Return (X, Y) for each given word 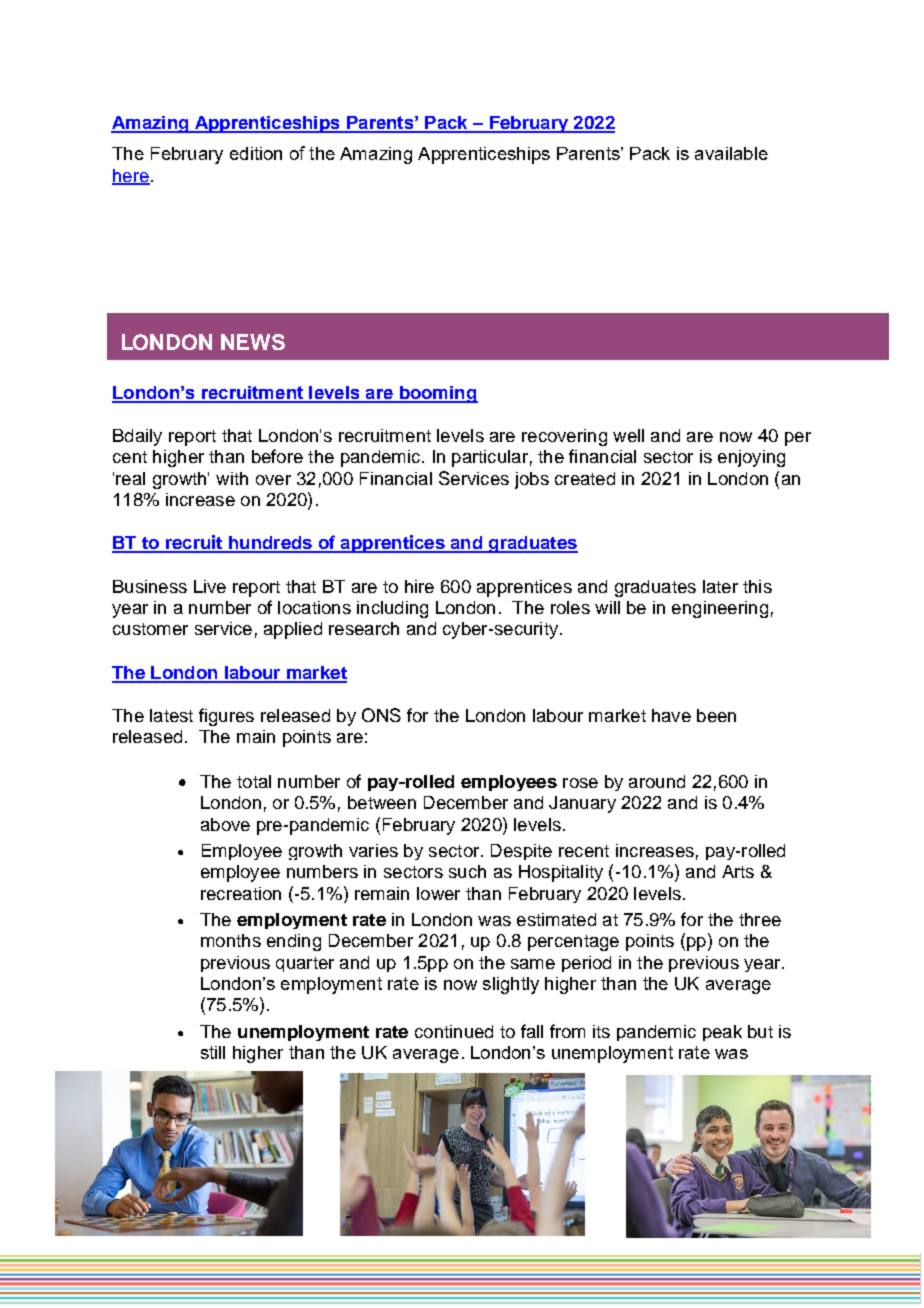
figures (226, 717)
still (213, 1052)
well (628, 435)
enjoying (751, 458)
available (731, 153)
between (382, 802)
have (671, 715)
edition (256, 153)
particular (490, 458)
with (232, 478)
